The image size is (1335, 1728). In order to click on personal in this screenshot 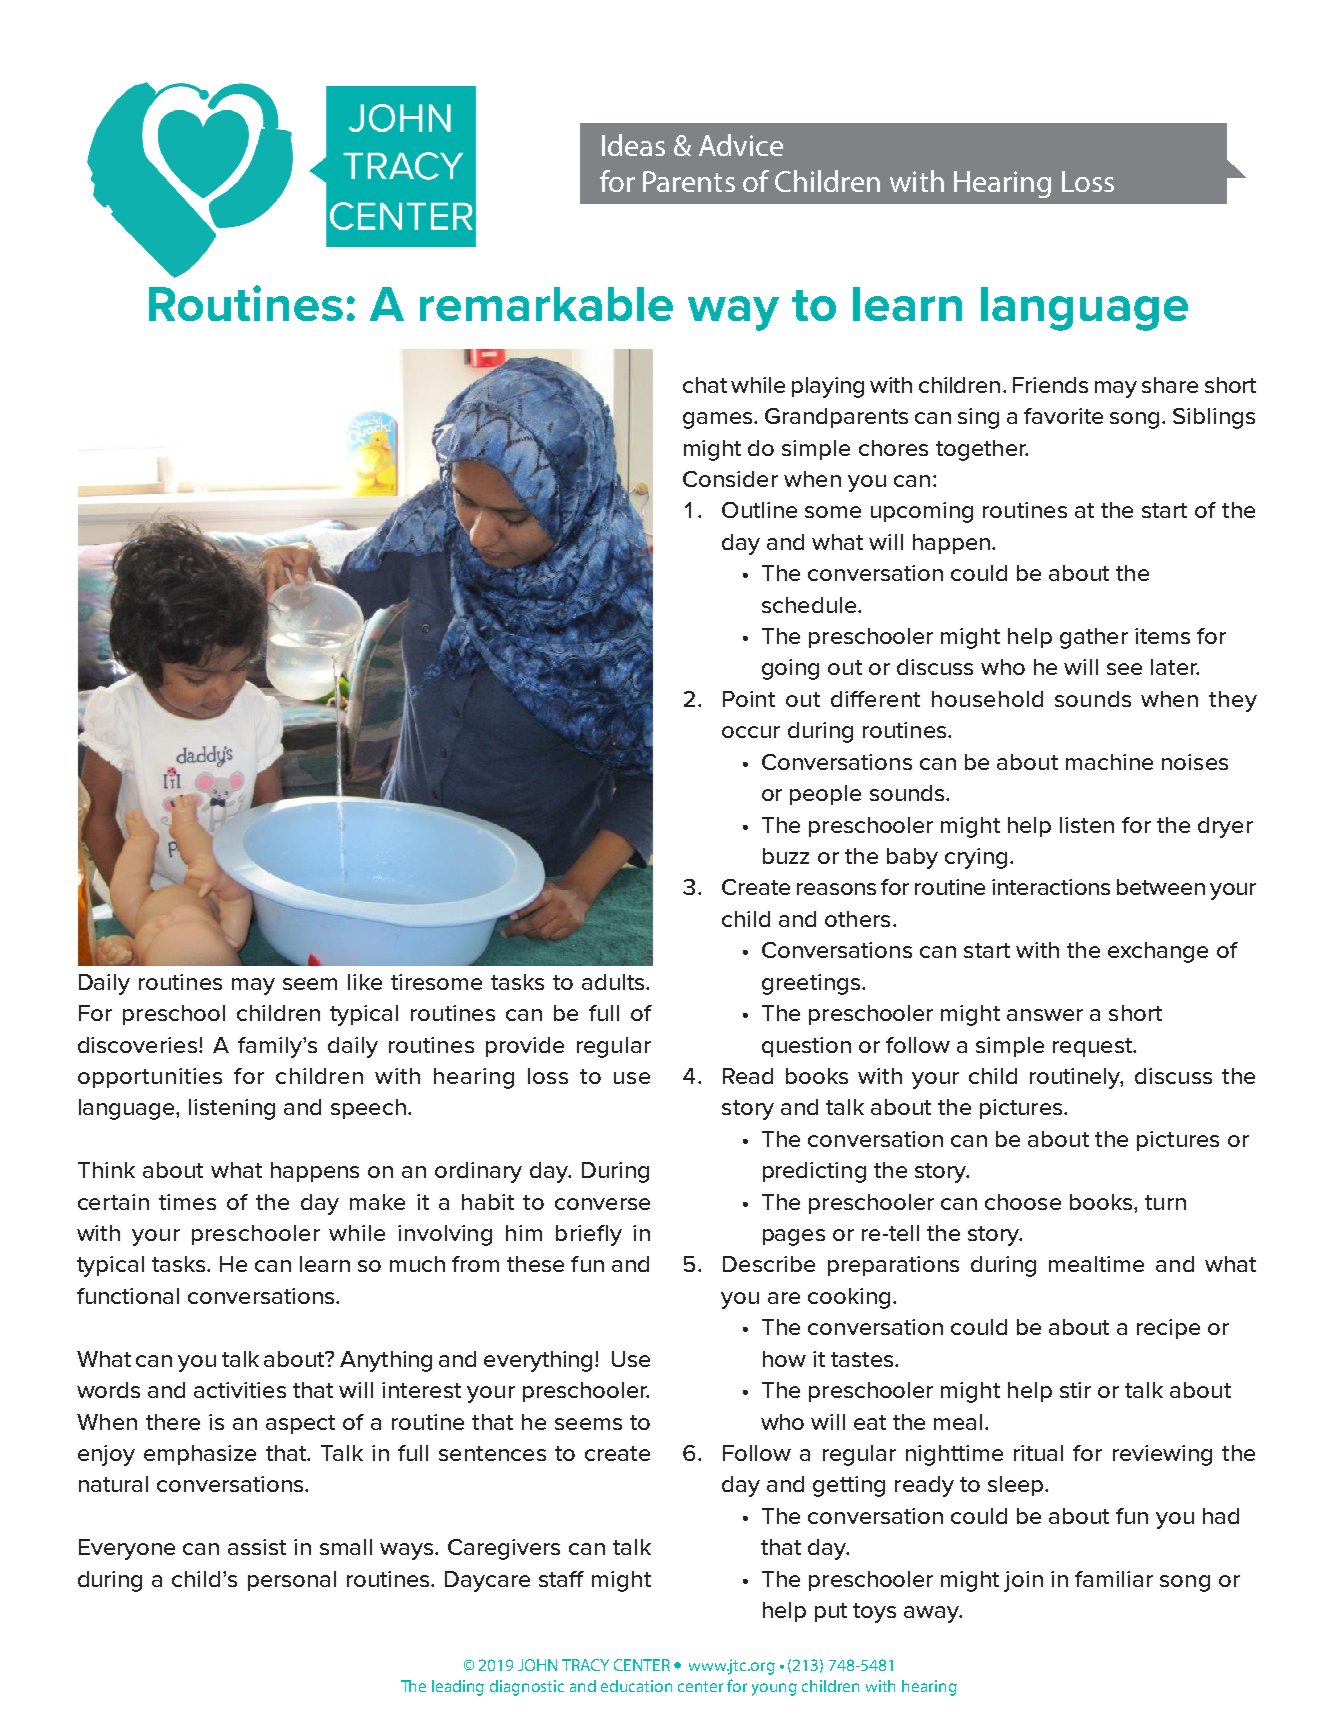, I will do `click(292, 1581)`.
